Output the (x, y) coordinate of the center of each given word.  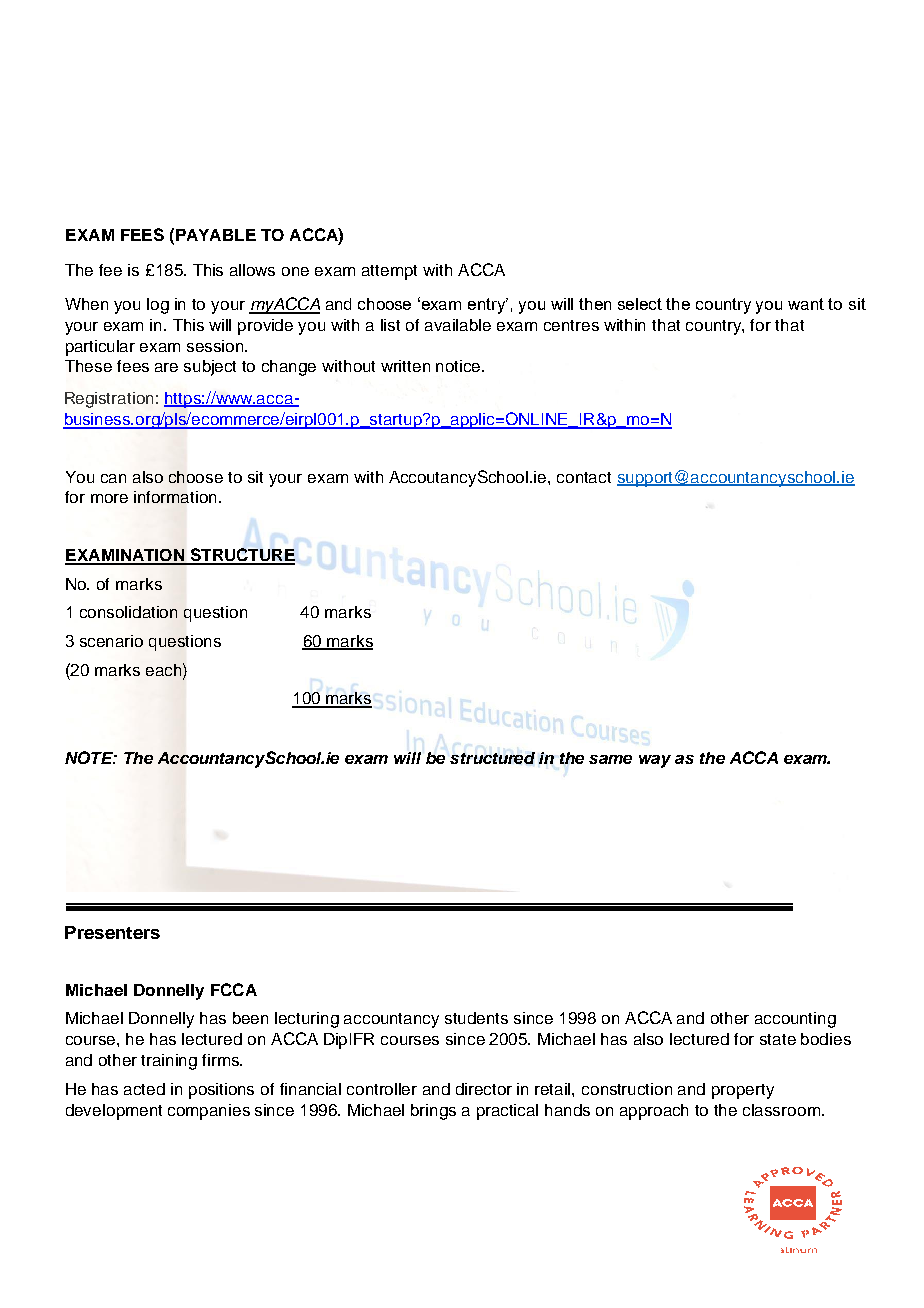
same (610, 759)
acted (144, 1089)
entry (488, 306)
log (158, 306)
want (806, 304)
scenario (111, 641)
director (484, 1089)
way (655, 761)
